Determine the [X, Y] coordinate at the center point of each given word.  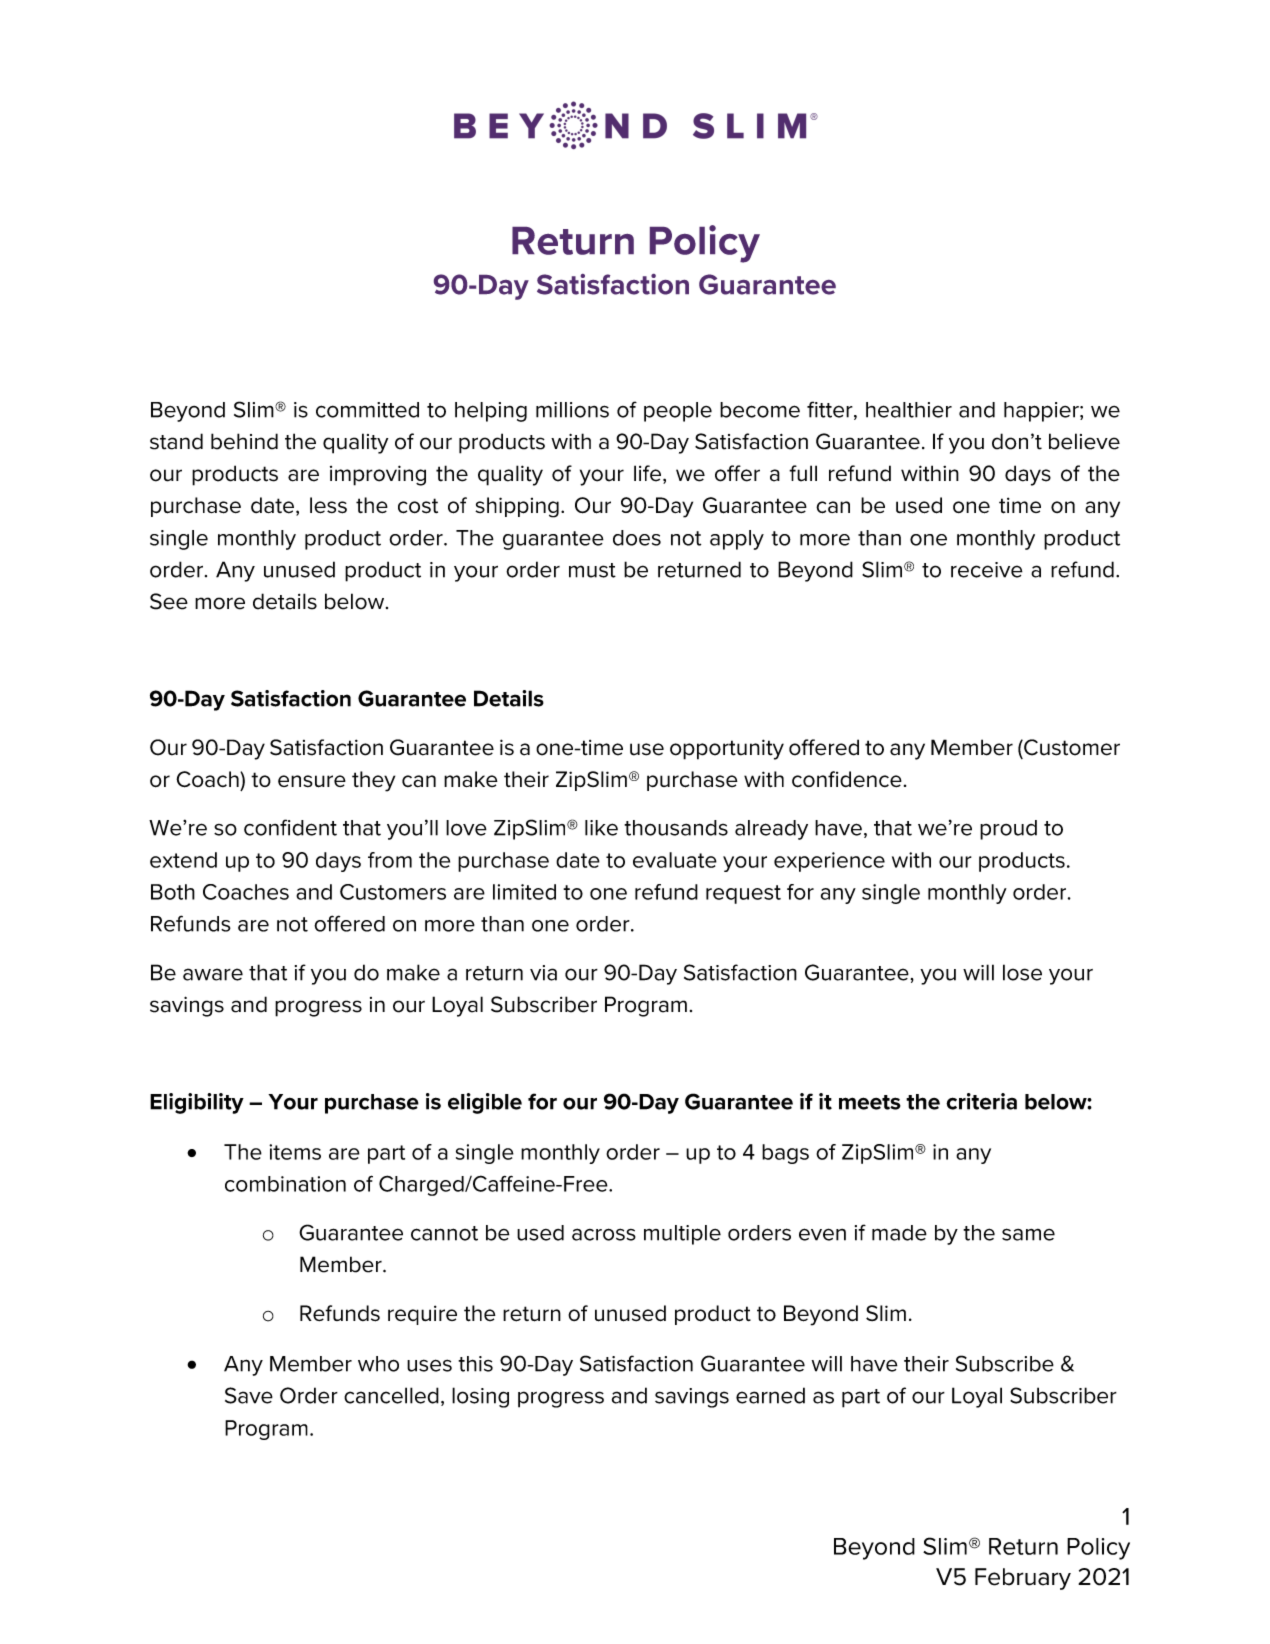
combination [285, 1184]
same [1028, 1234]
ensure [312, 781]
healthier [909, 410]
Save [249, 1395]
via [543, 973]
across [604, 1234]
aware [213, 974]
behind [244, 441]
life [647, 473]
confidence [847, 779]
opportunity [727, 749]
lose [1022, 972]
